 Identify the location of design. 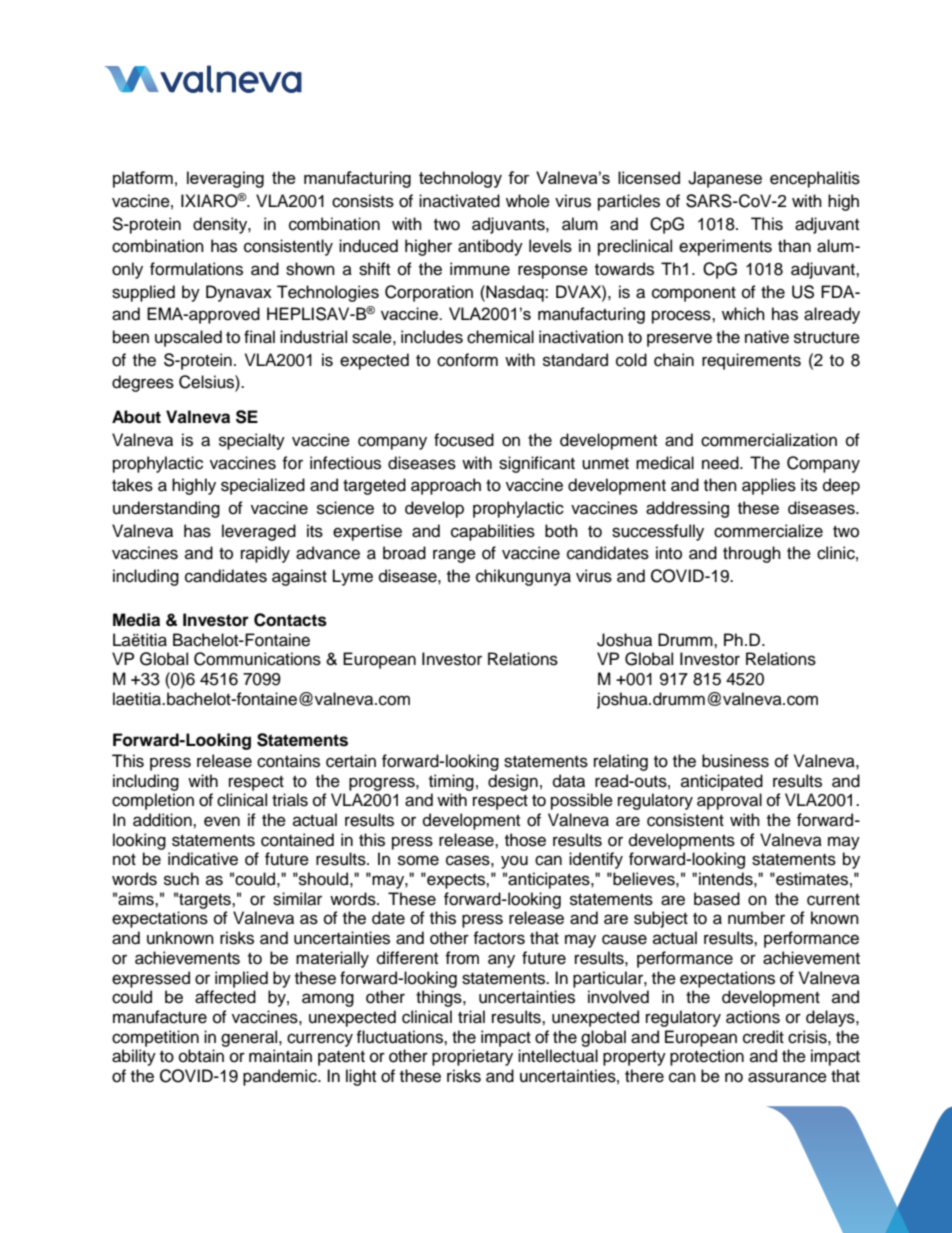
(513, 782).
